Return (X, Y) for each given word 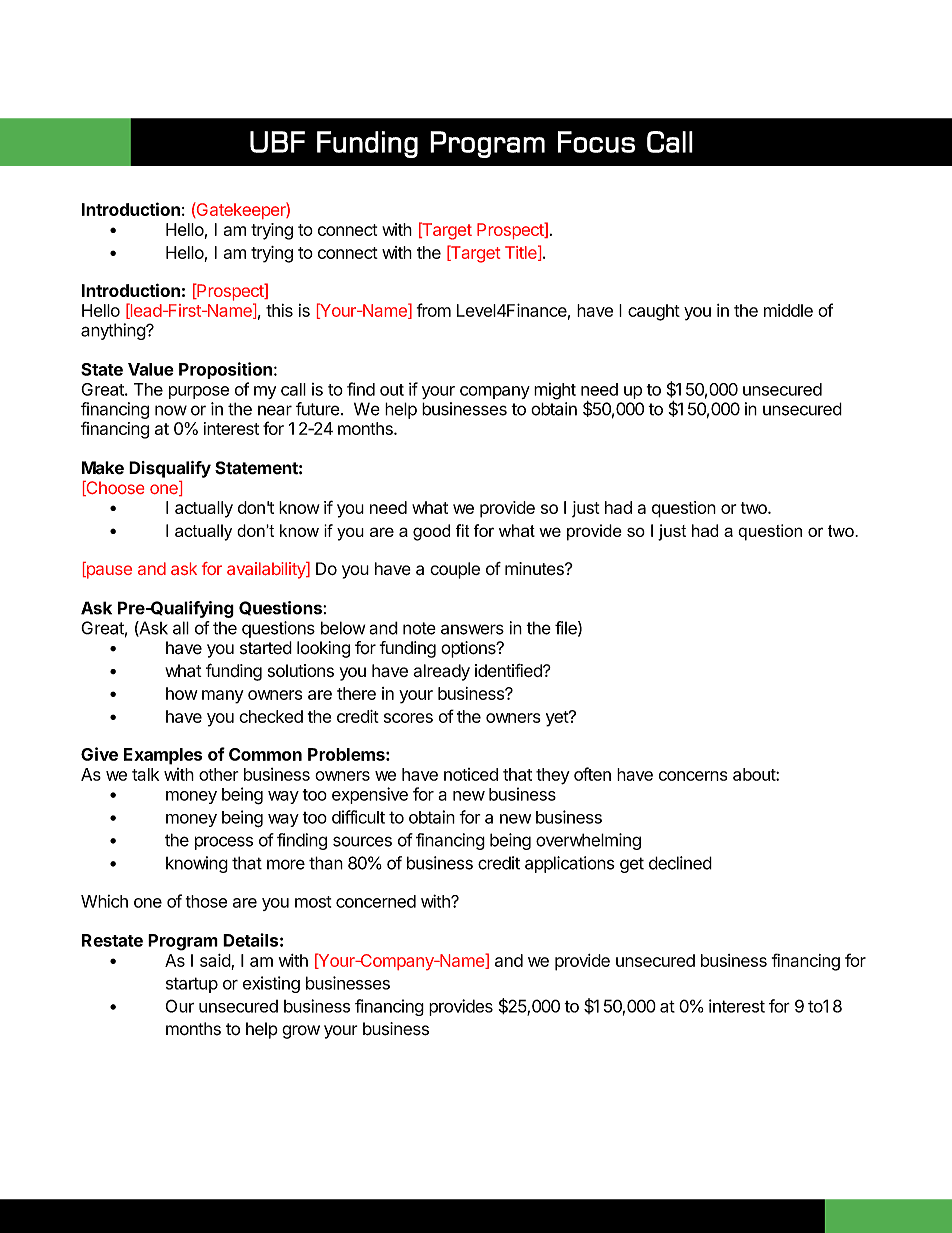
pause (108, 572)
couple (455, 570)
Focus (596, 142)
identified (509, 671)
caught (654, 312)
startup (192, 985)
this (279, 310)
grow (301, 1032)
